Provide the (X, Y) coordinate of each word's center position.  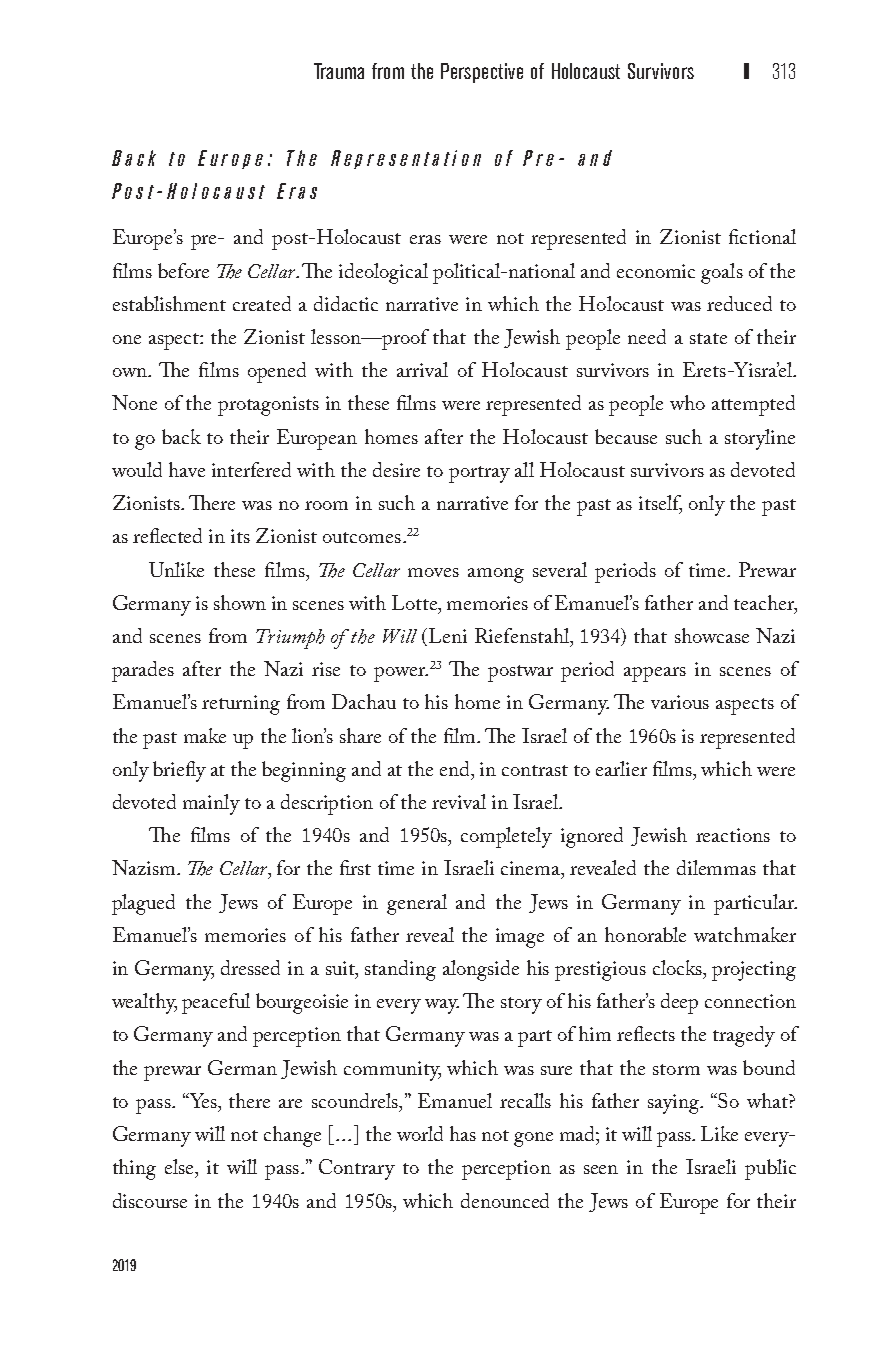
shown (240, 602)
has (463, 1133)
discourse (150, 1200)
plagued (143, 904)
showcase (712, 635)
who (687, 402)
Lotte (416, 602)
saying (675, 1104)
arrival (422, 369)
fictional (762, 236)
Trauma (339, 71)
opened (277, 372)
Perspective (482, 73)
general (417, 904)
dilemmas (716, 867)
